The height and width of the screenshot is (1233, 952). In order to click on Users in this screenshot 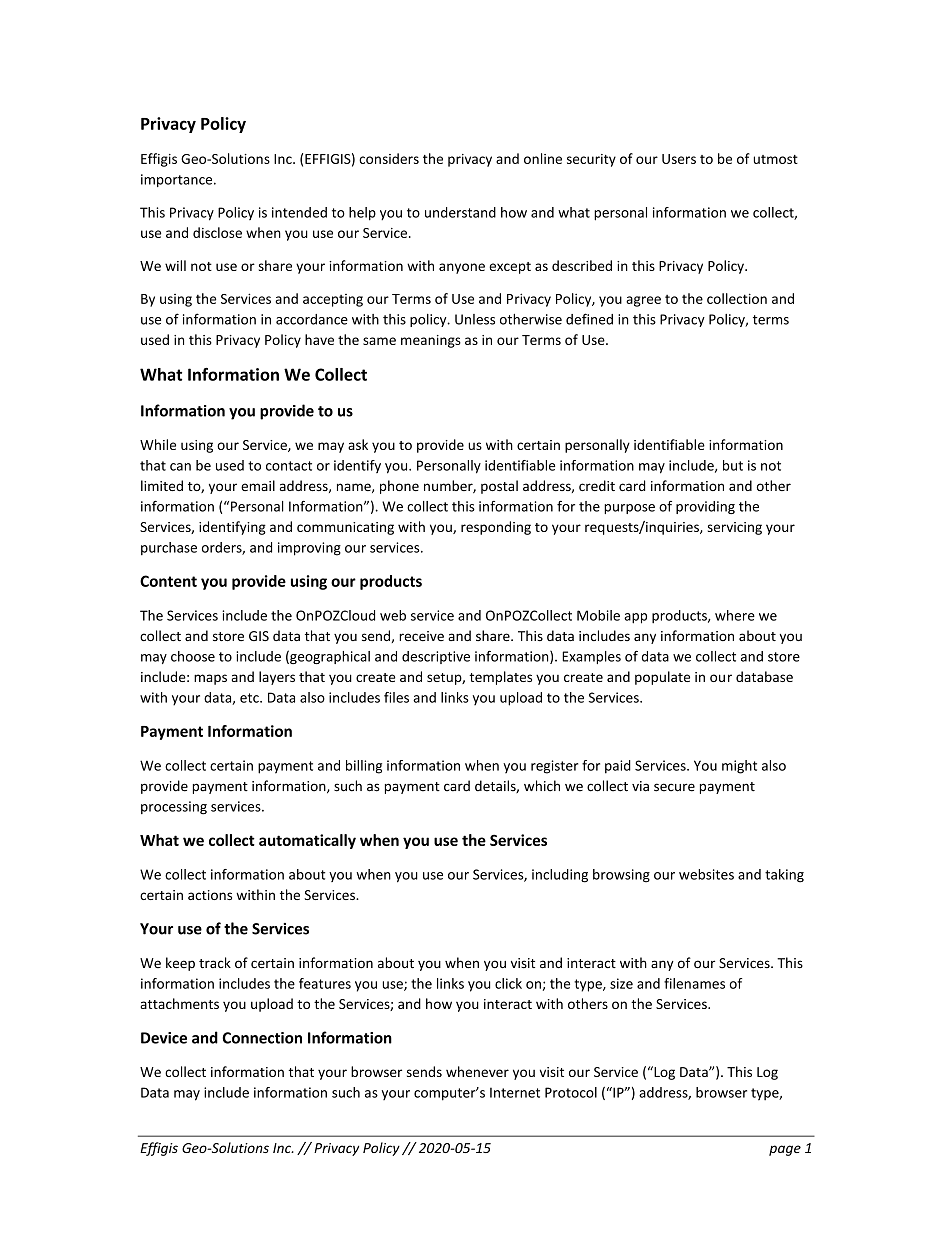, I will do `click(679, 159)`.
